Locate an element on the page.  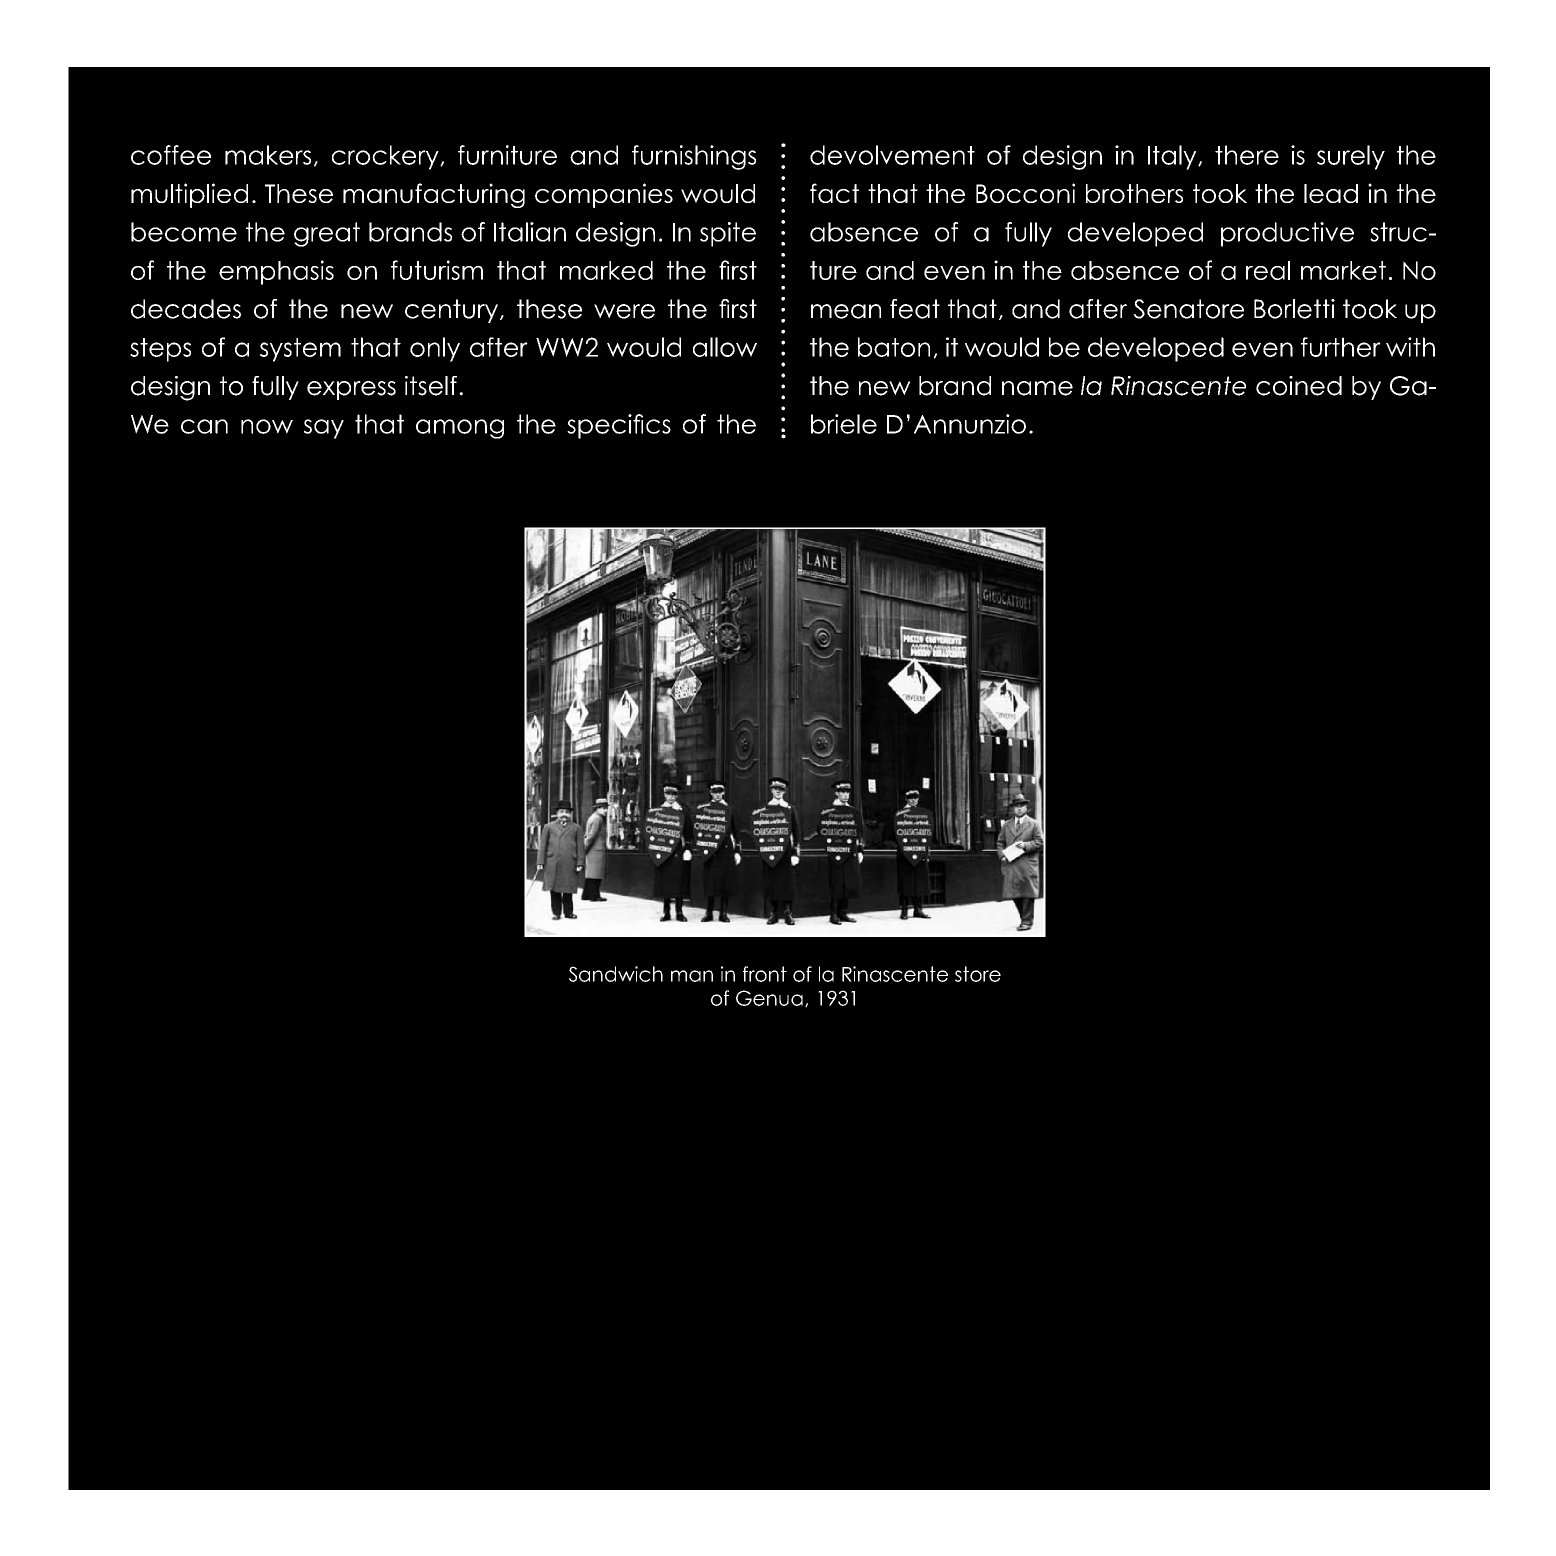
Sandwich is located at coordinates (616, 974).
